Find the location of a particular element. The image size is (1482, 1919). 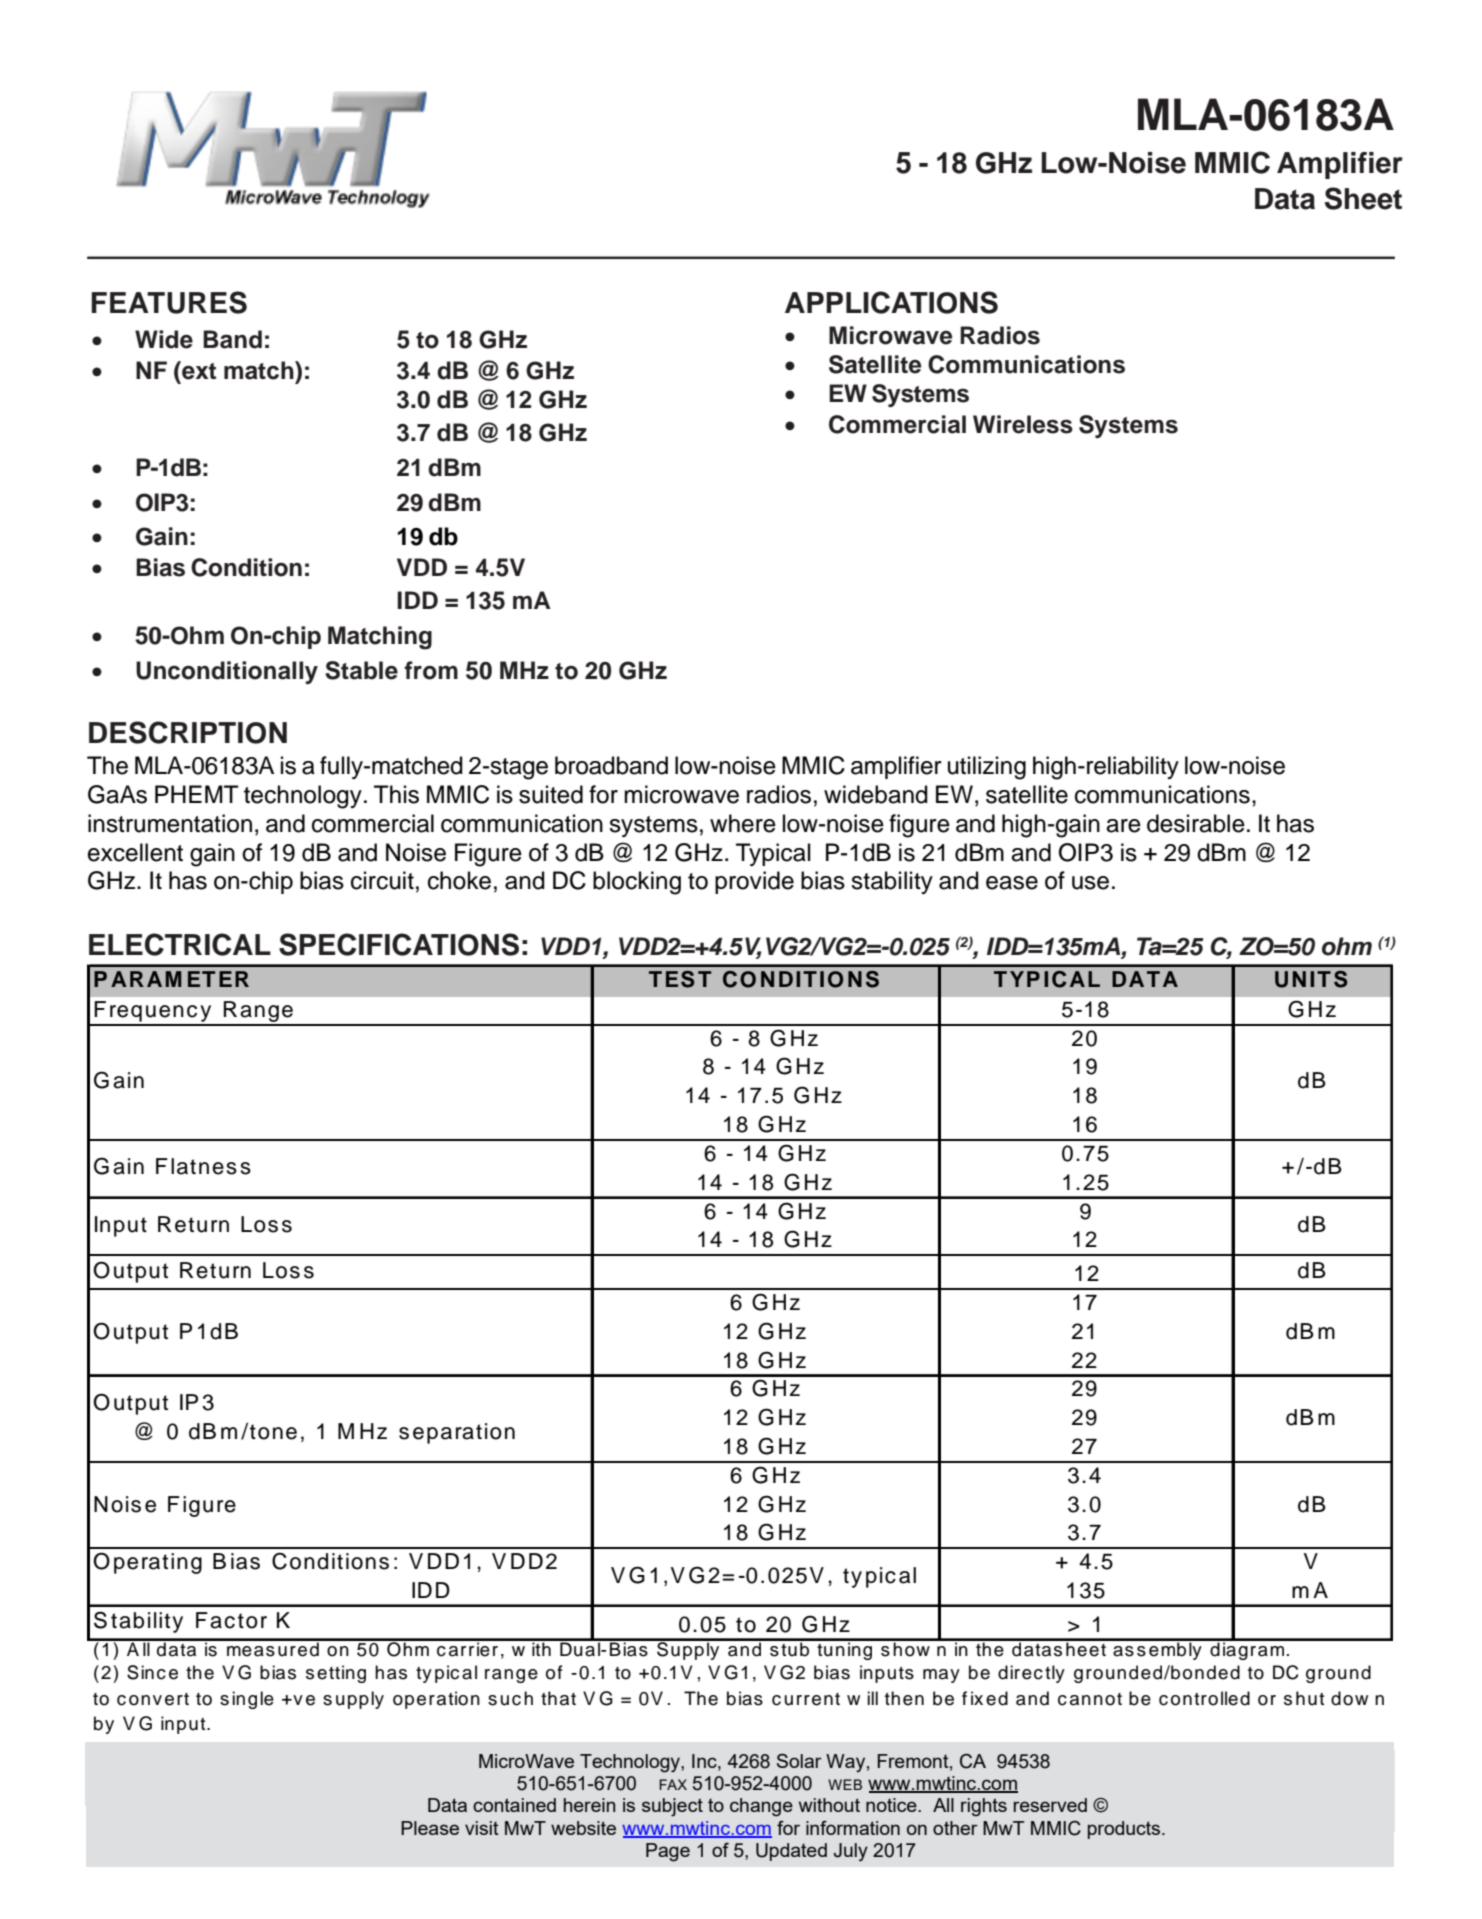

APPLICATIONS is located at coordinates (891, 302).
